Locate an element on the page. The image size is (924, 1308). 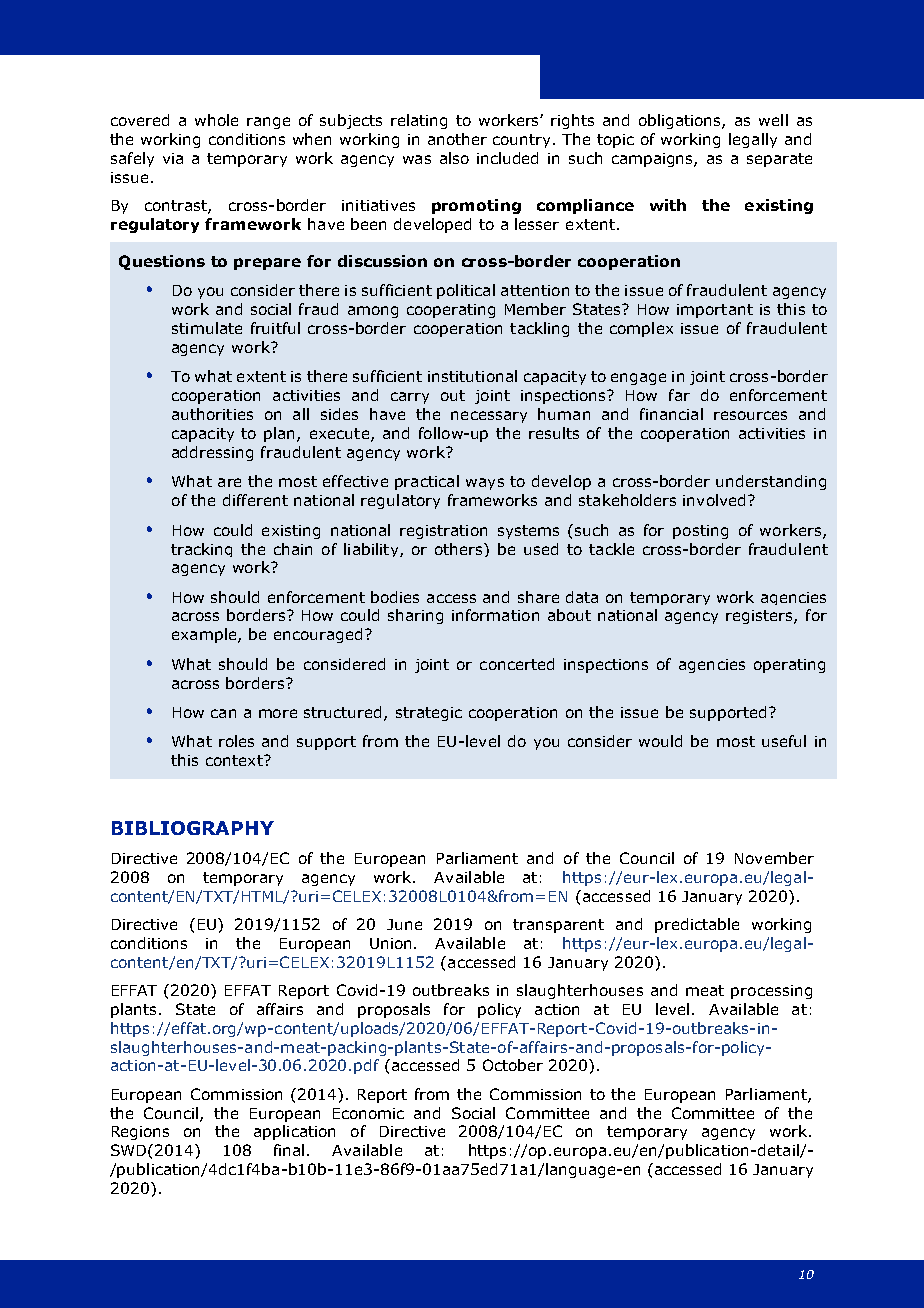
example is located at coordinates (205, 635).
